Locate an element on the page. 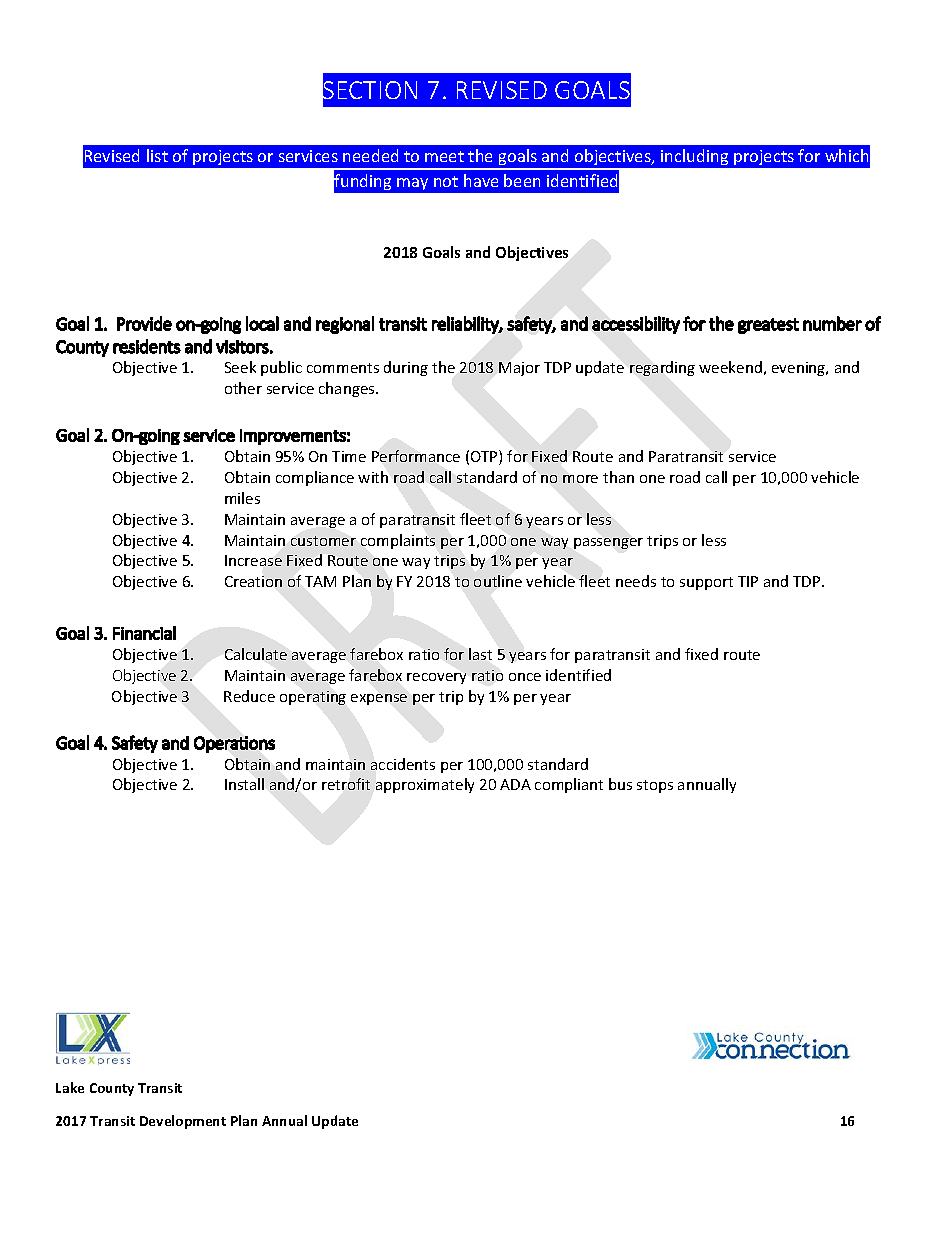  Development is located at coordinates (183, 1122).
